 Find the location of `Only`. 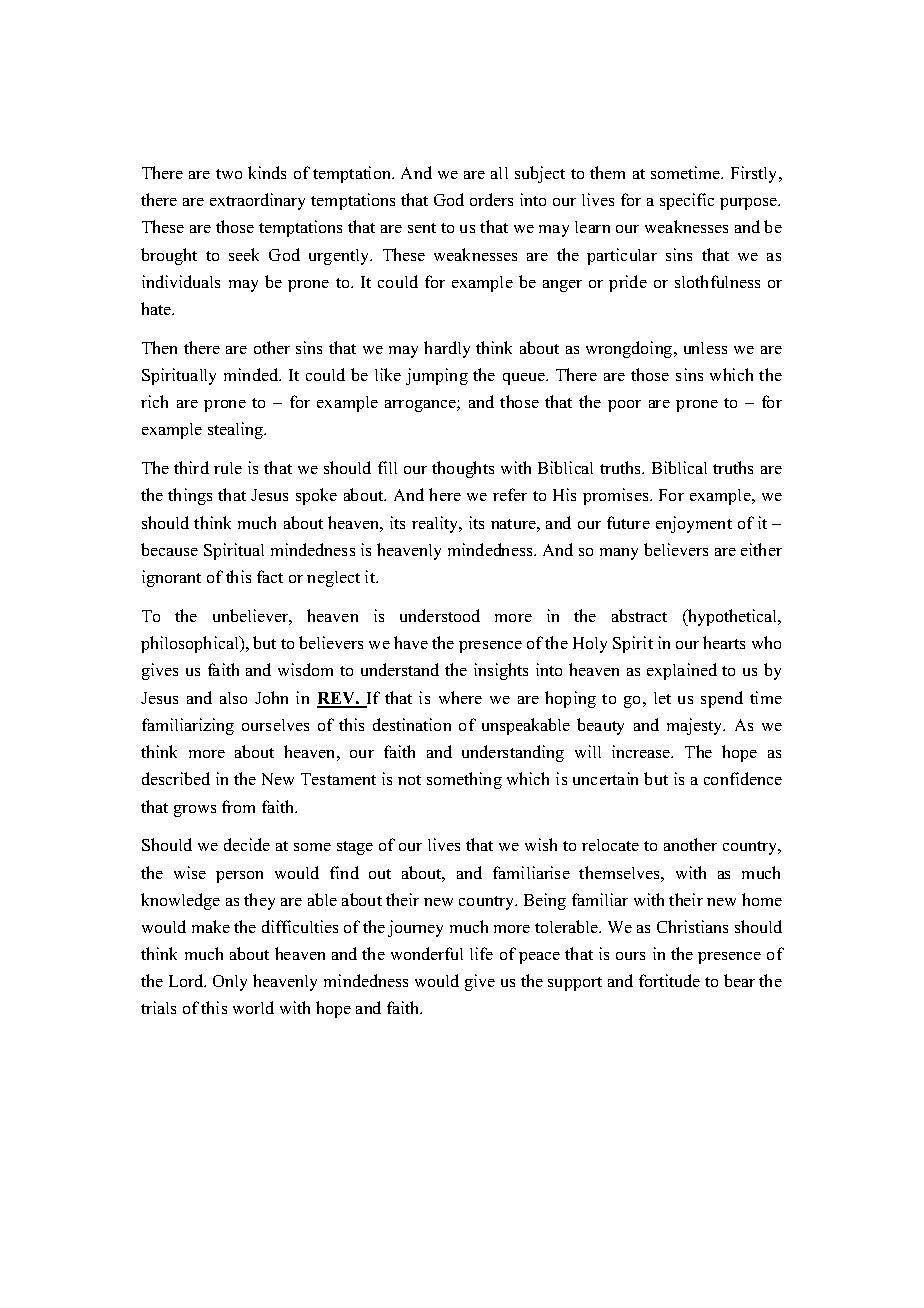

Only is located at coordinates (230, 983).
